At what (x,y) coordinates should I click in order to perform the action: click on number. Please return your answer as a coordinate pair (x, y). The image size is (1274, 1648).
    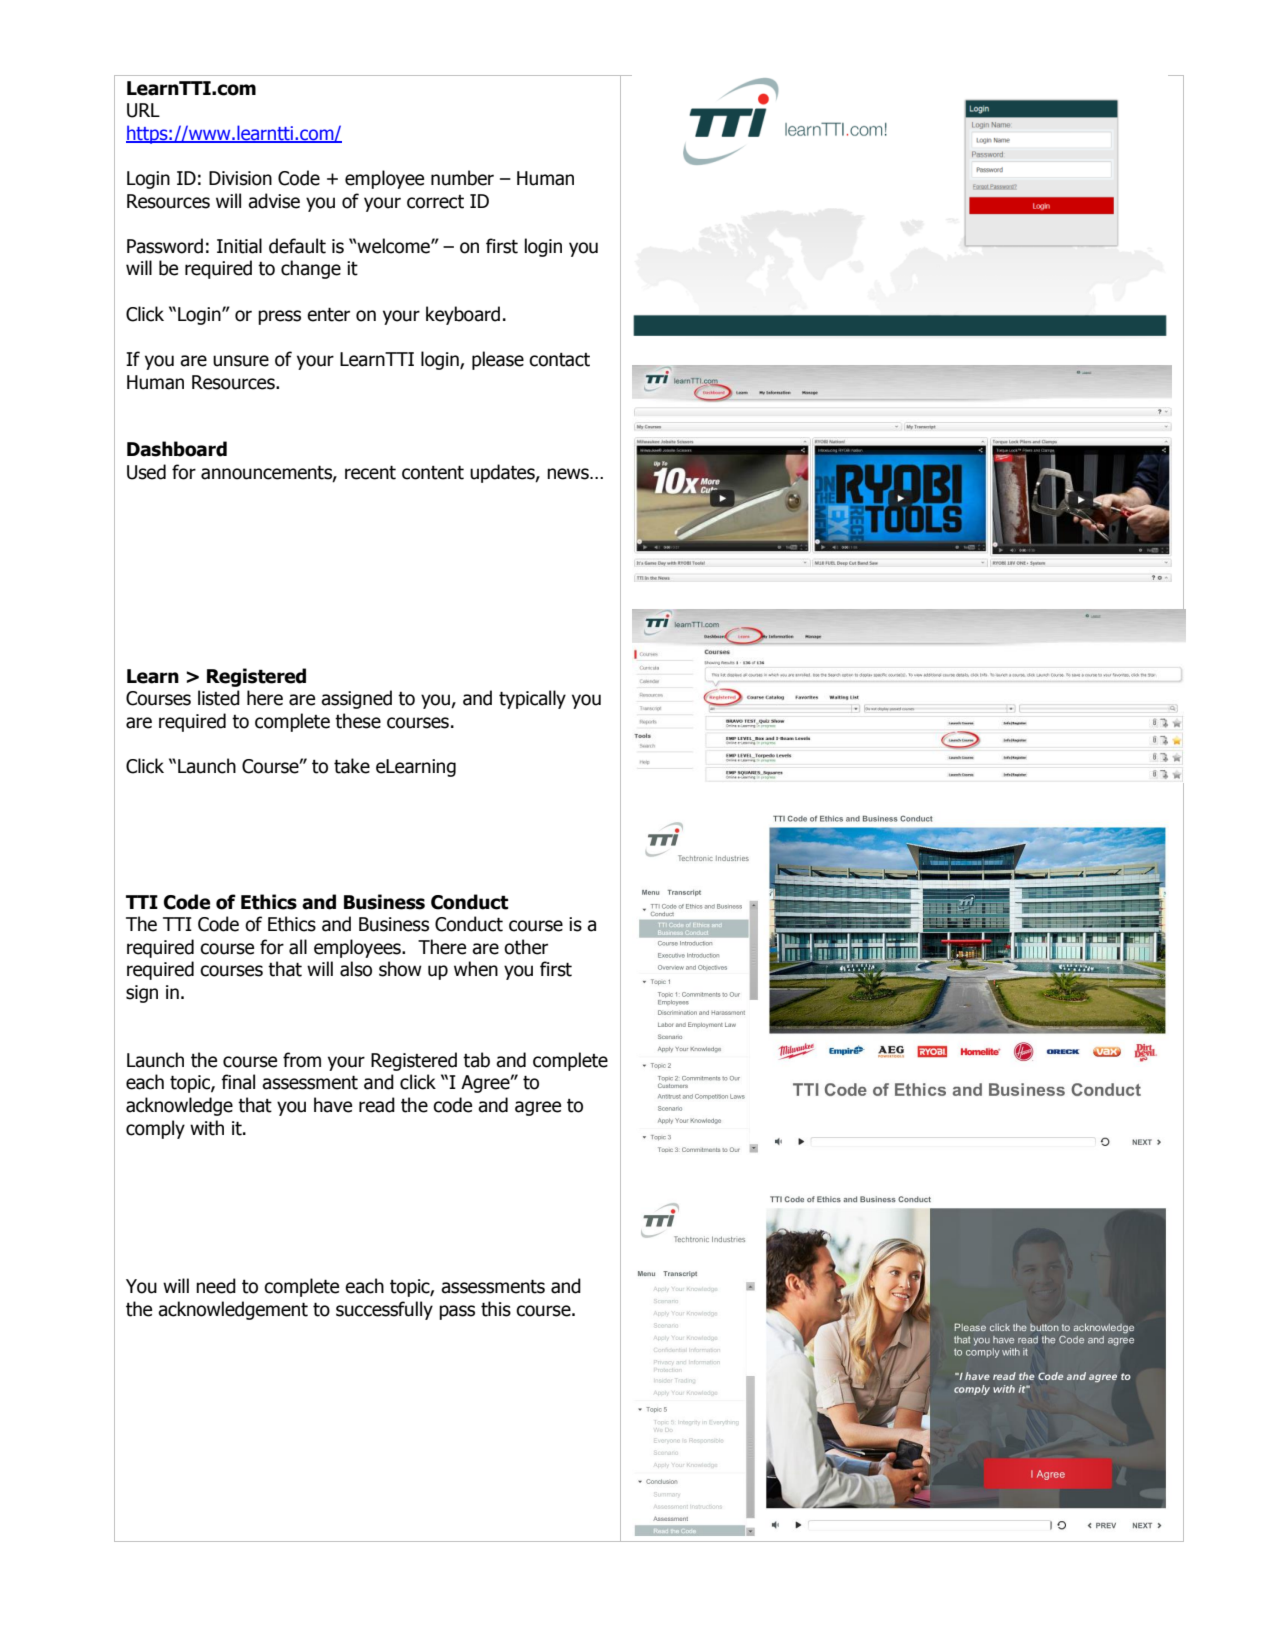
    Looking at the image, I should click on (462, 178).
